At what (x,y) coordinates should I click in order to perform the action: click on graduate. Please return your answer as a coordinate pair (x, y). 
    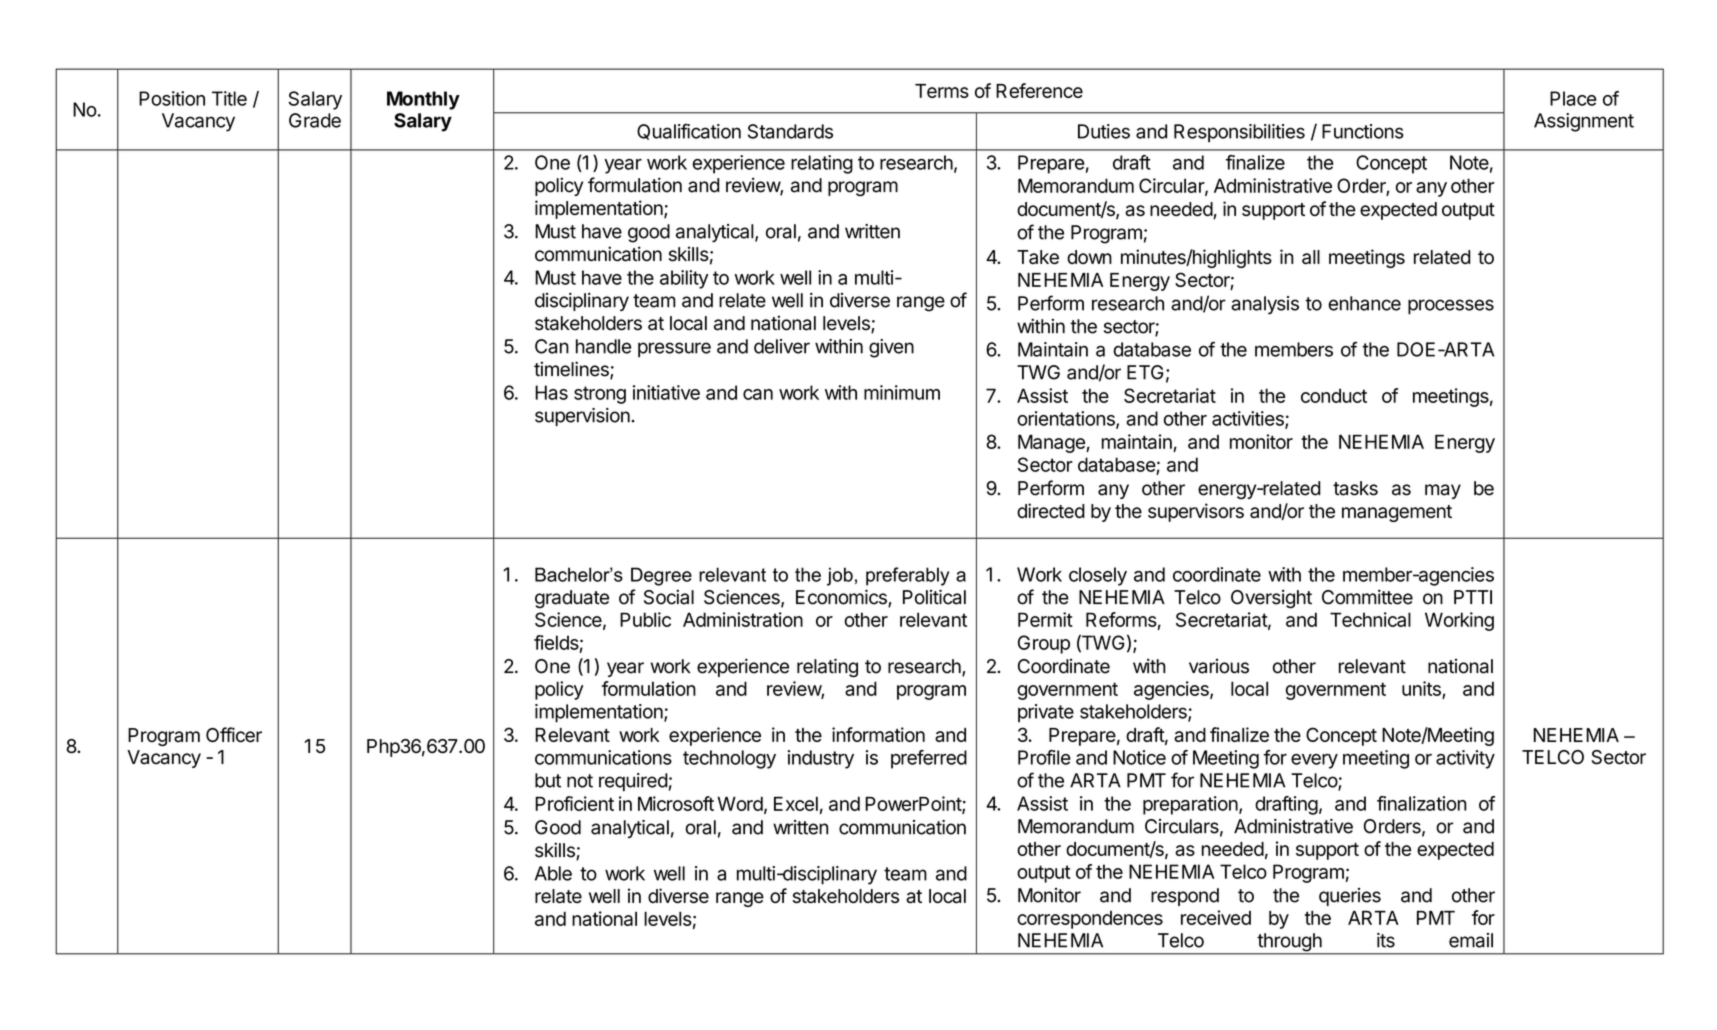
    Looking at the image, I should click on (572, 599).
